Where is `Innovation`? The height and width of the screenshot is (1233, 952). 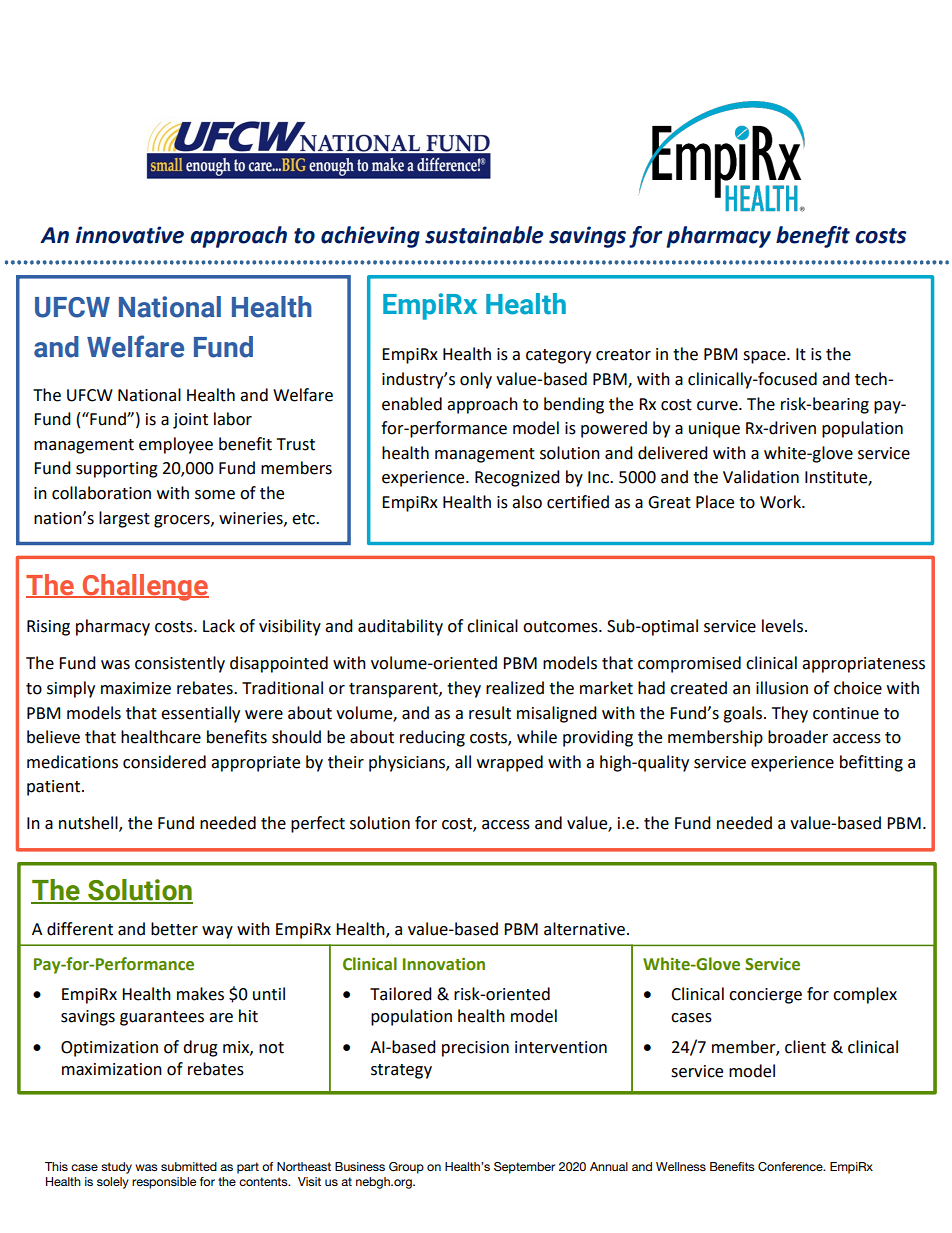 Innovation is located at coordinates (444, 964).
